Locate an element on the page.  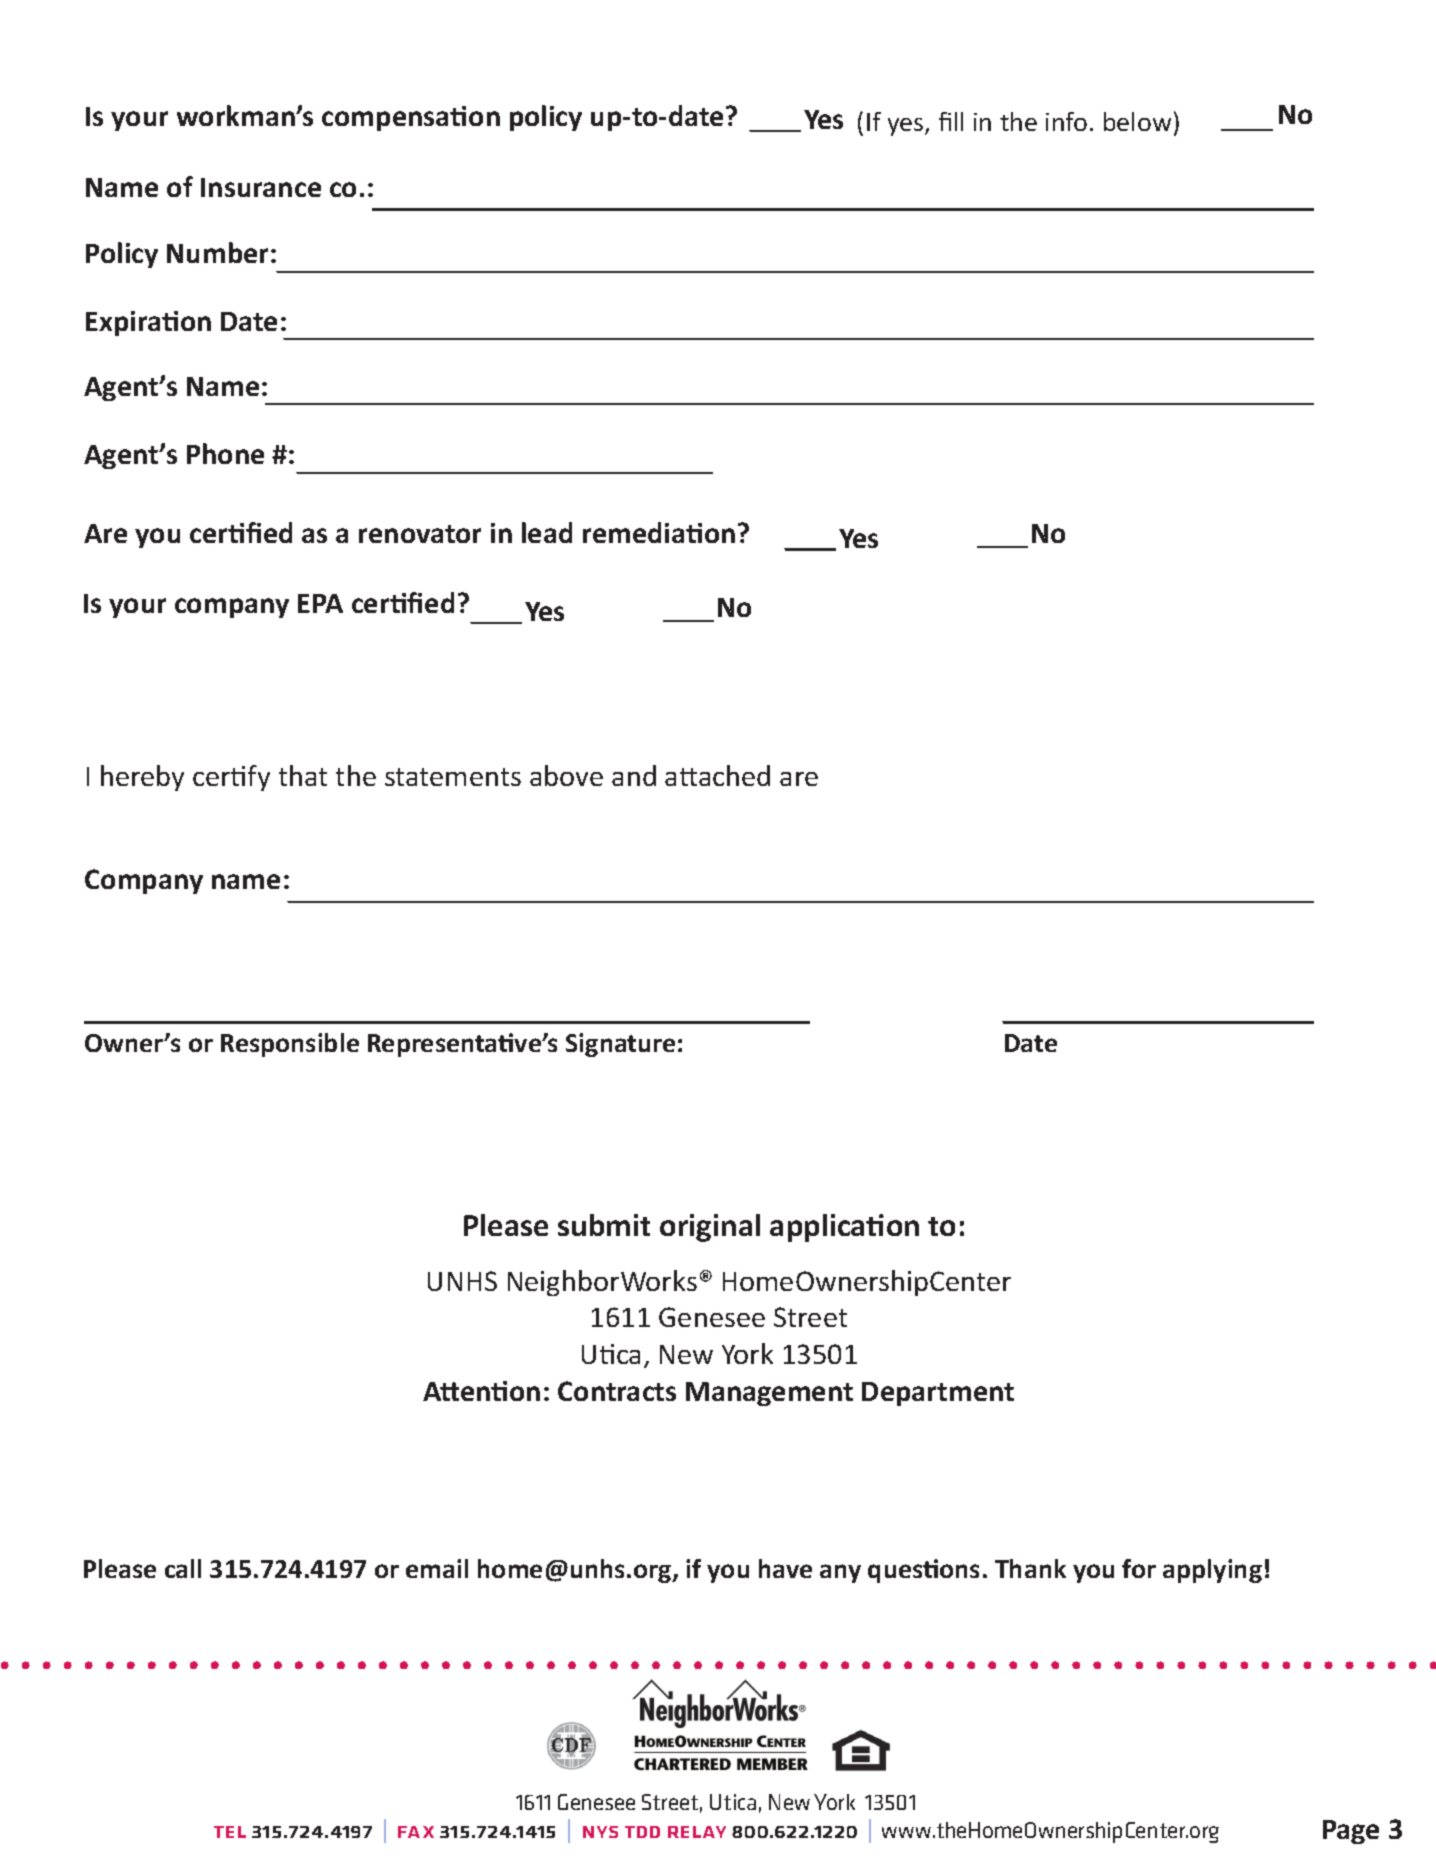
original is located at coordinates (710, 1228).
